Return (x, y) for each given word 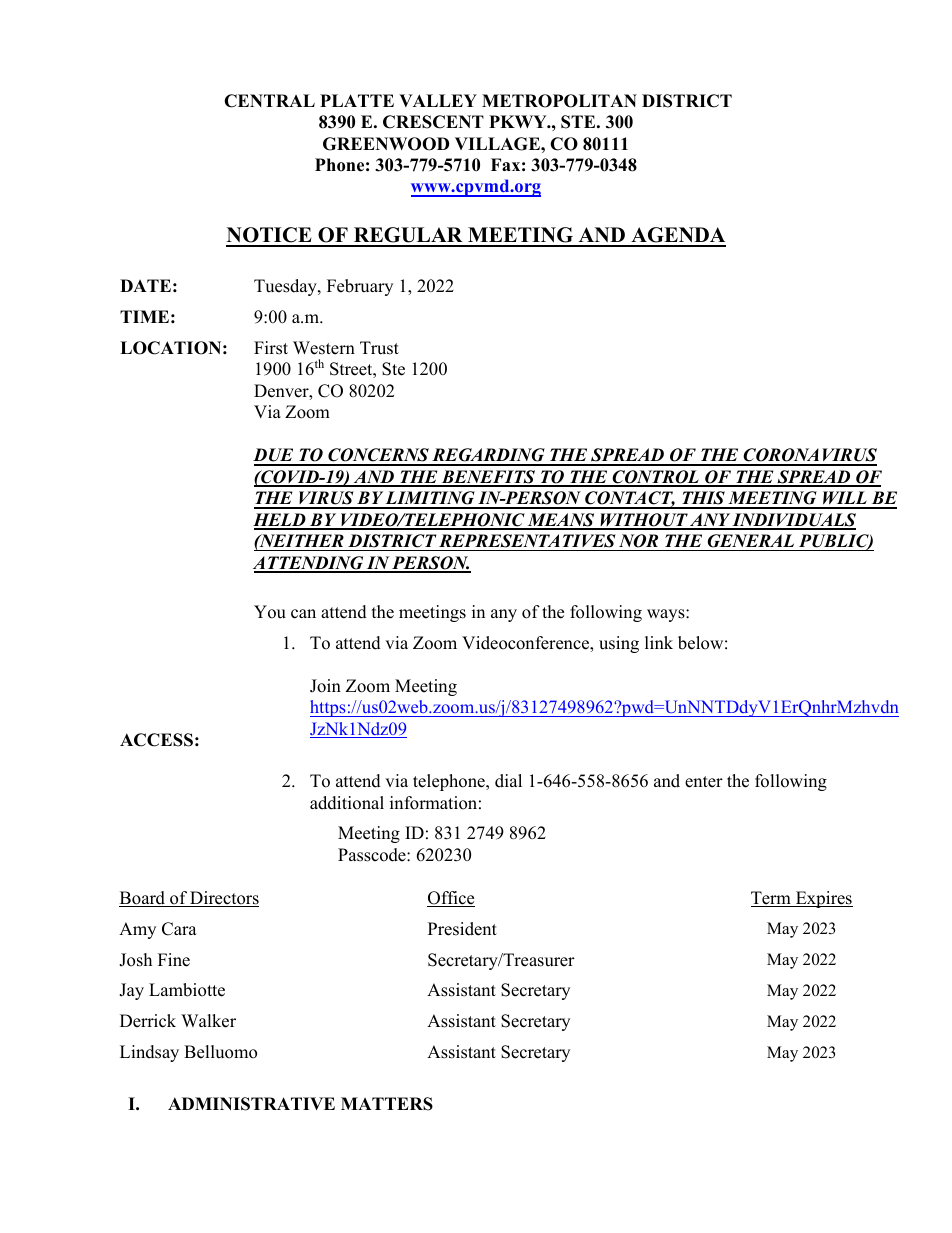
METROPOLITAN (559, 101)
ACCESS (156, 740)
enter (704, 782)
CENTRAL (269, 101)
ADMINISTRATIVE (251, 1104)
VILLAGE (498, 144)
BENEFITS (488, 478)
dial (508, 781)
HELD (280, 521)
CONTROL (655, 478)
